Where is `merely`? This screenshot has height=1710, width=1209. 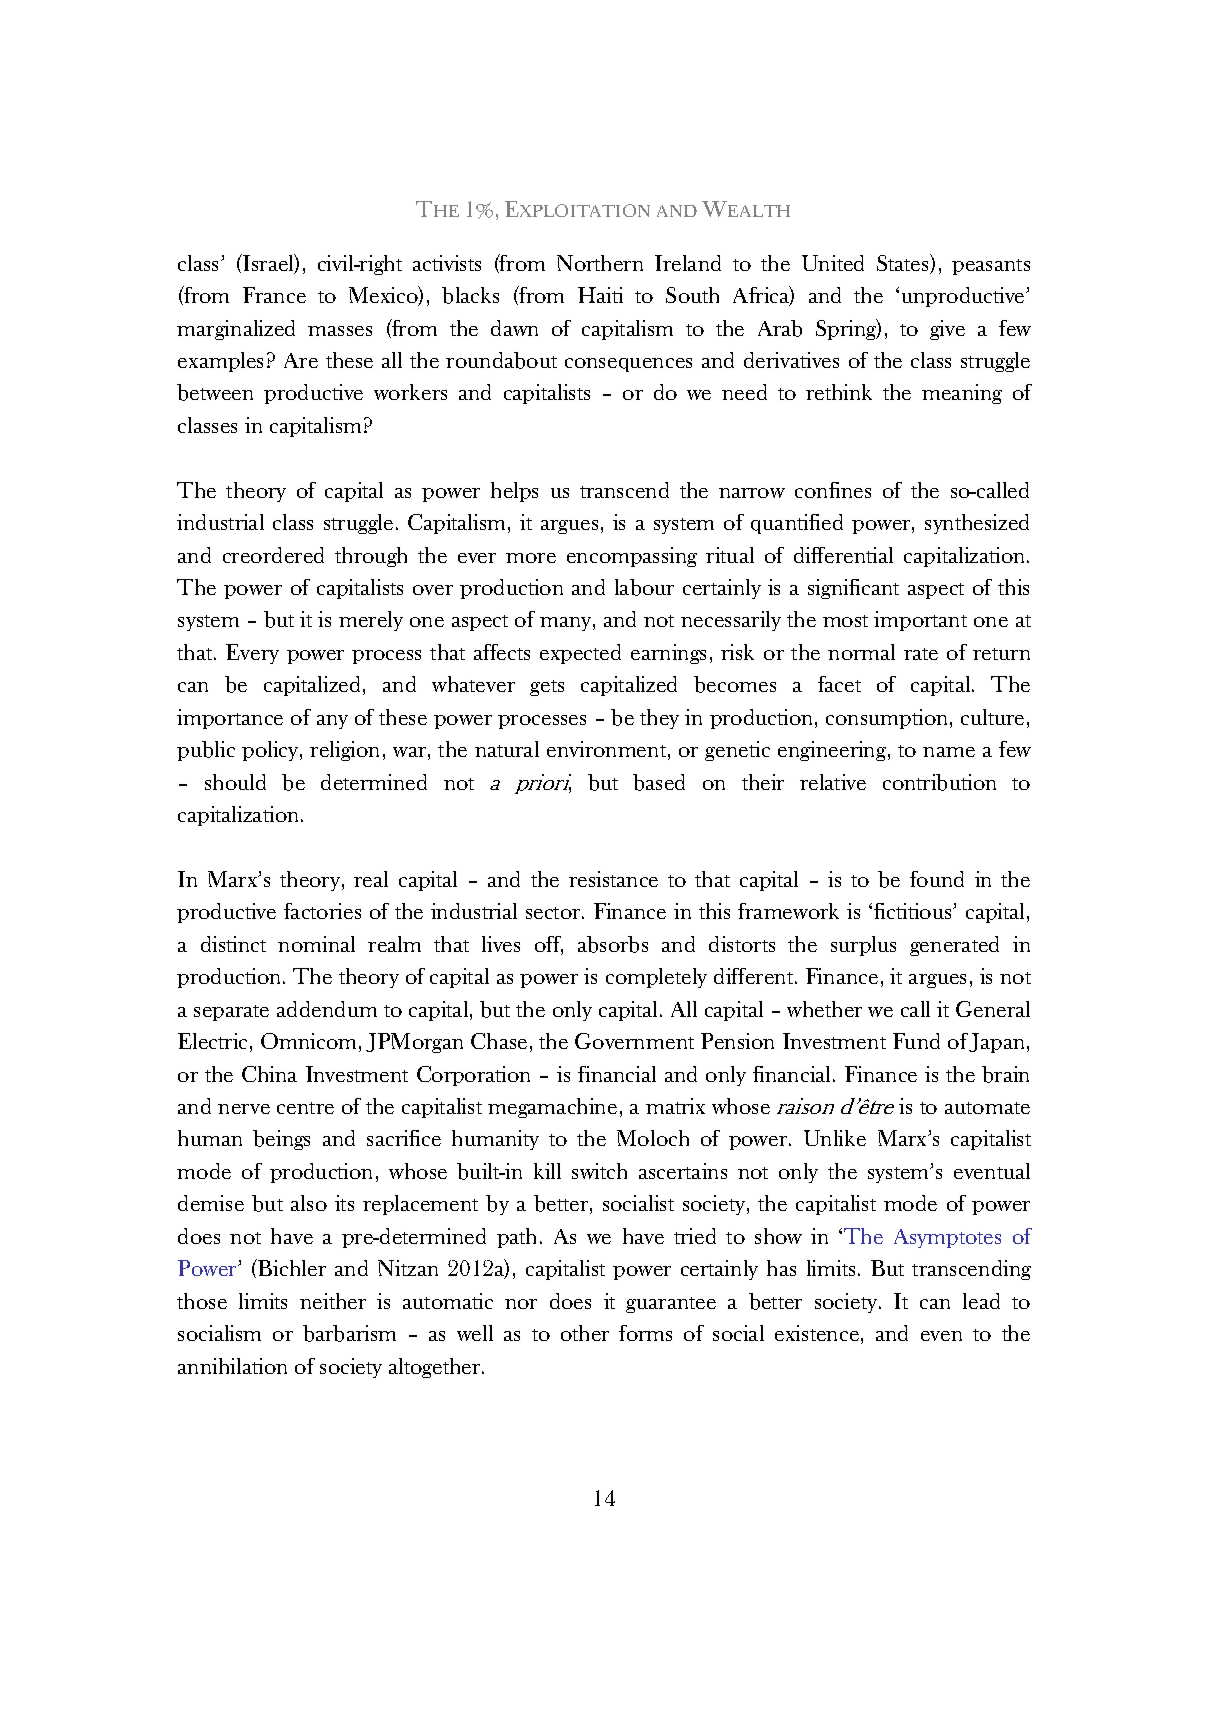 merely is located at coordinates (371, 621).
